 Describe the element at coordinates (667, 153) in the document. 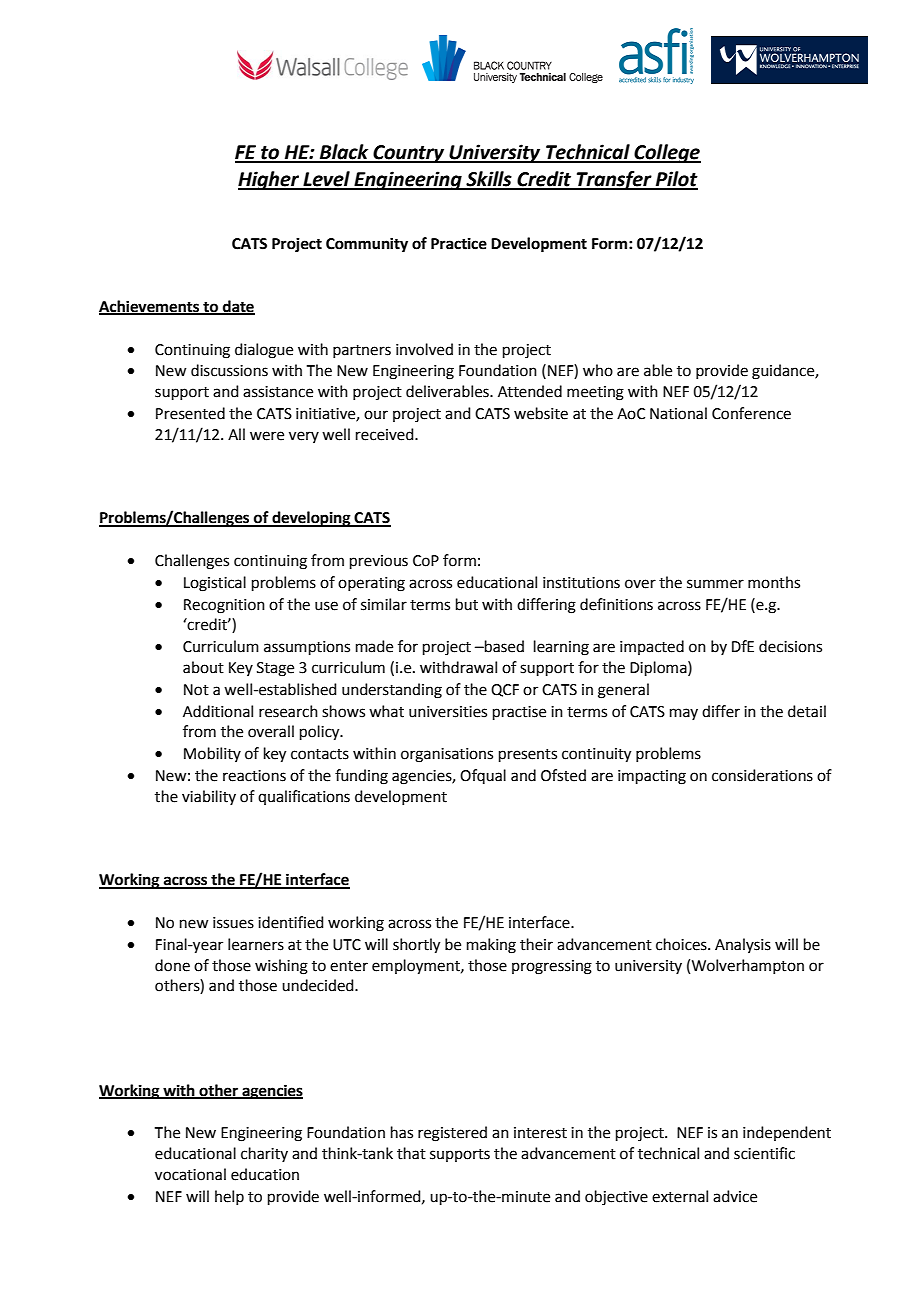

I see `College` at that location.
